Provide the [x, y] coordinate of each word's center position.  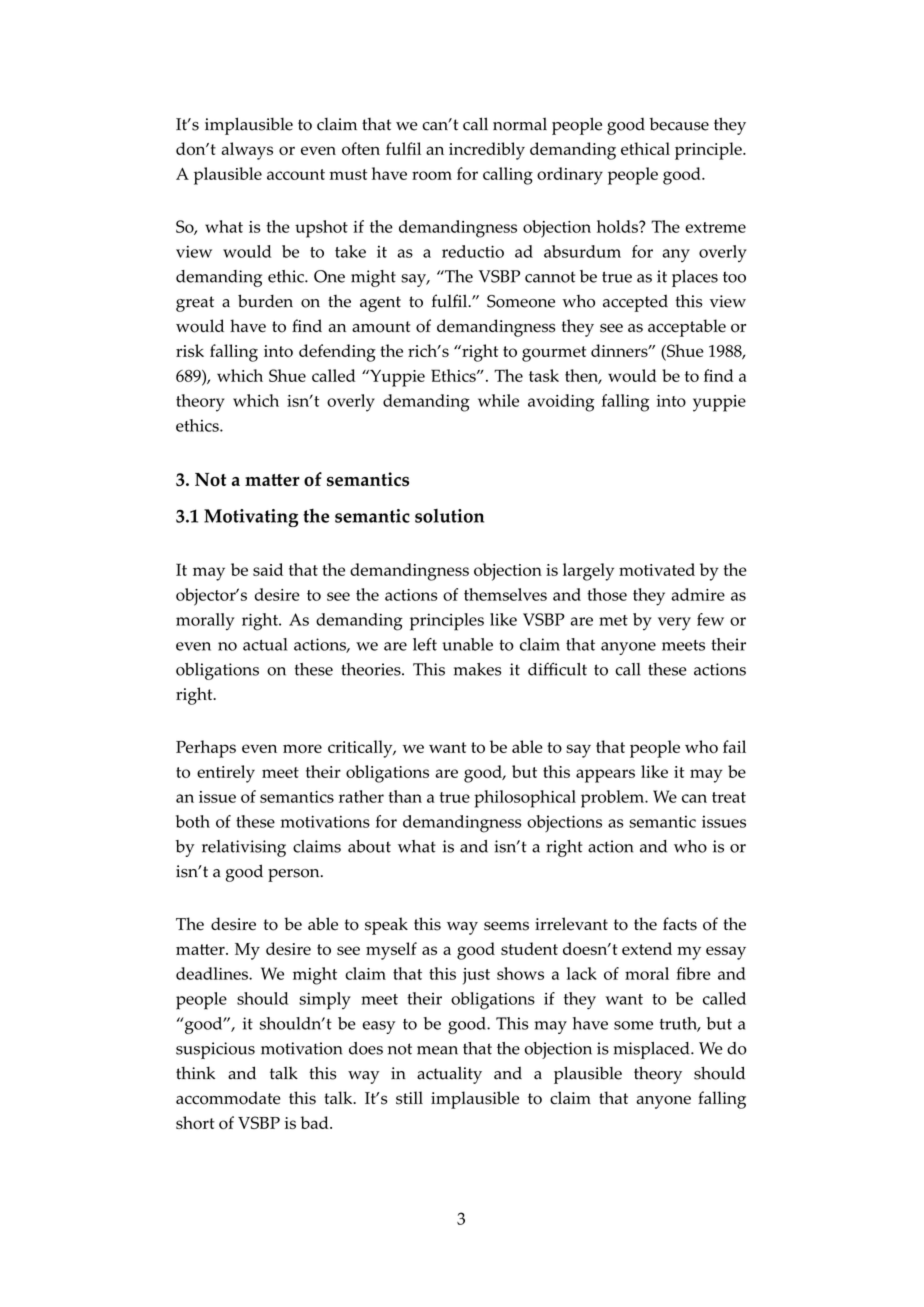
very [674, 623]
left [425, 644]
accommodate [228, 1098]
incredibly [487, 151]
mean [437, 1050]
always [247, 151]
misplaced [653, 1050]
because [679, 124]
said [268, 569]
